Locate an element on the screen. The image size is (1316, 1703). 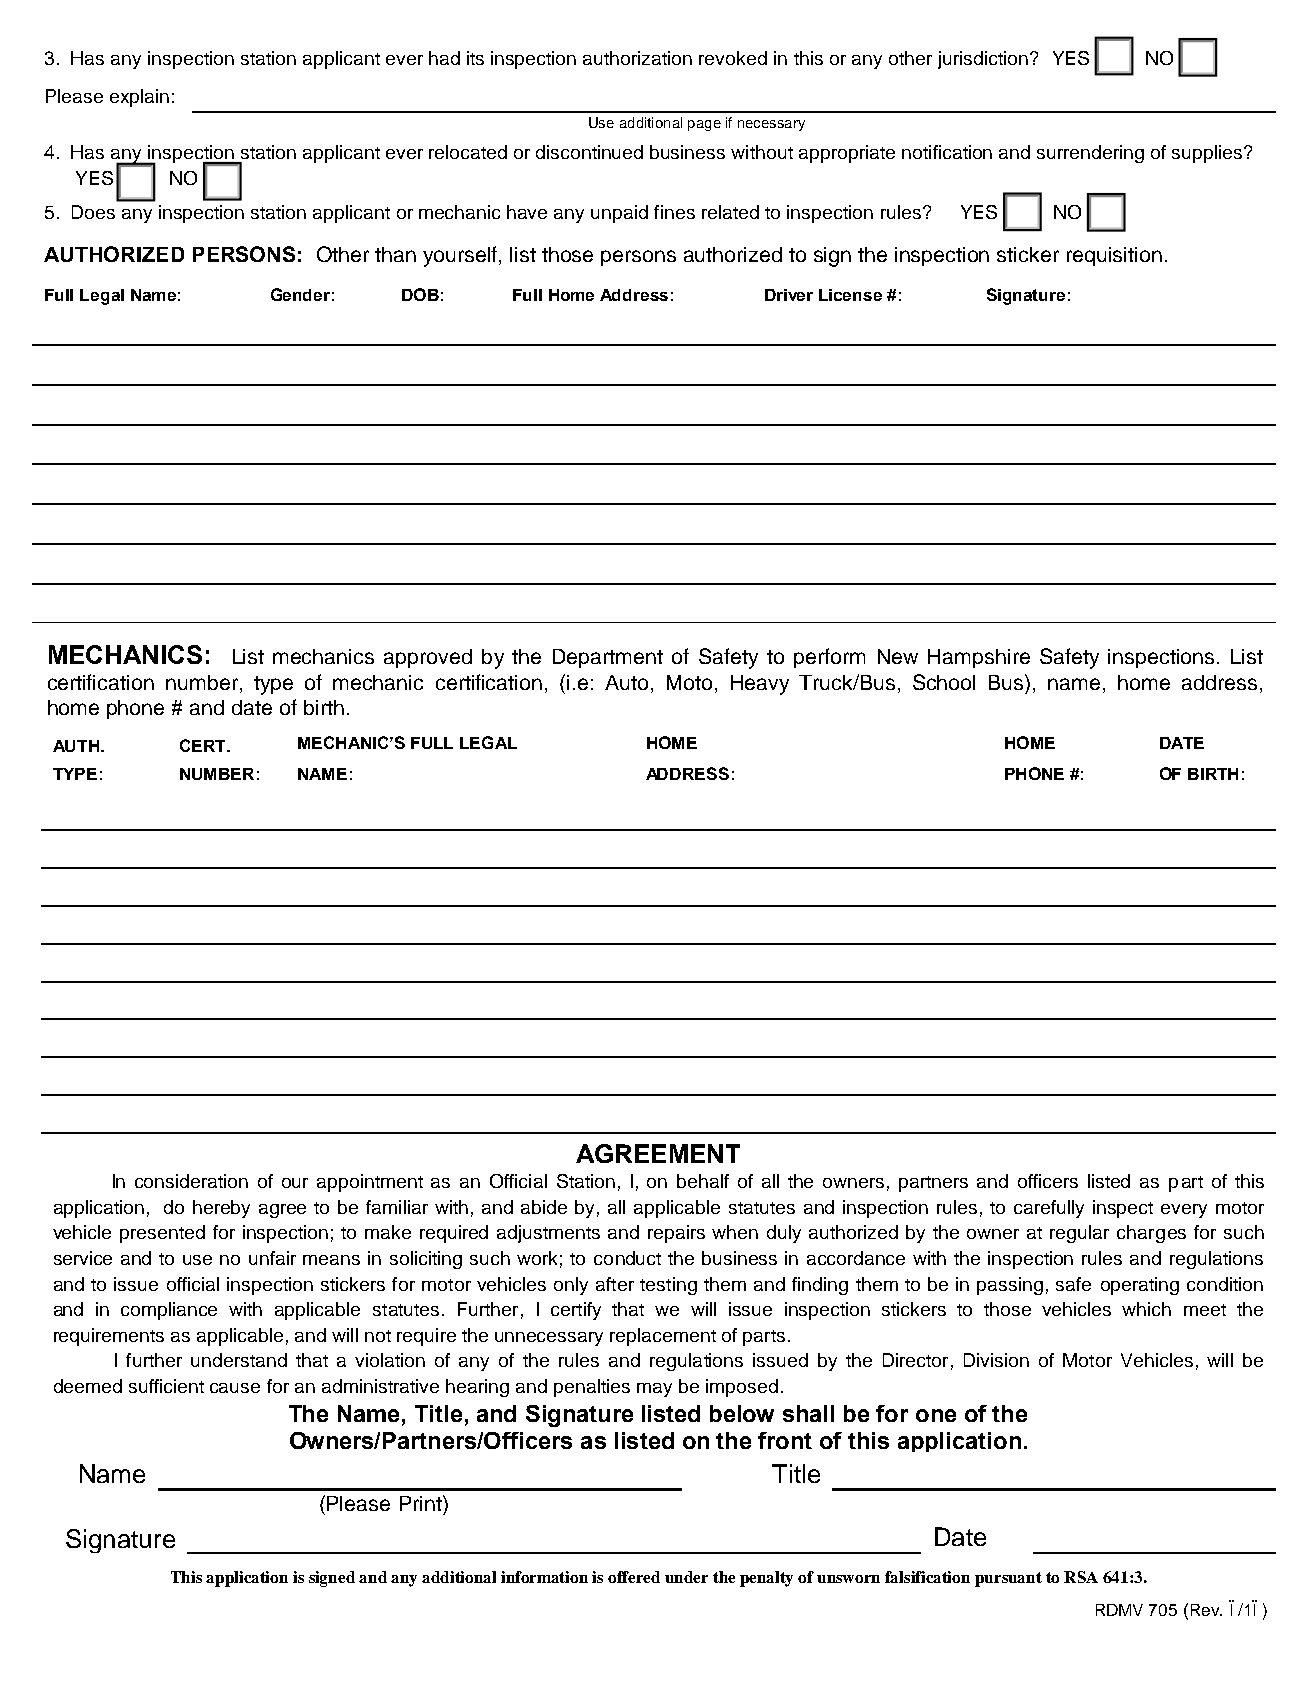
Auto is located at coordinates (626, 682).
